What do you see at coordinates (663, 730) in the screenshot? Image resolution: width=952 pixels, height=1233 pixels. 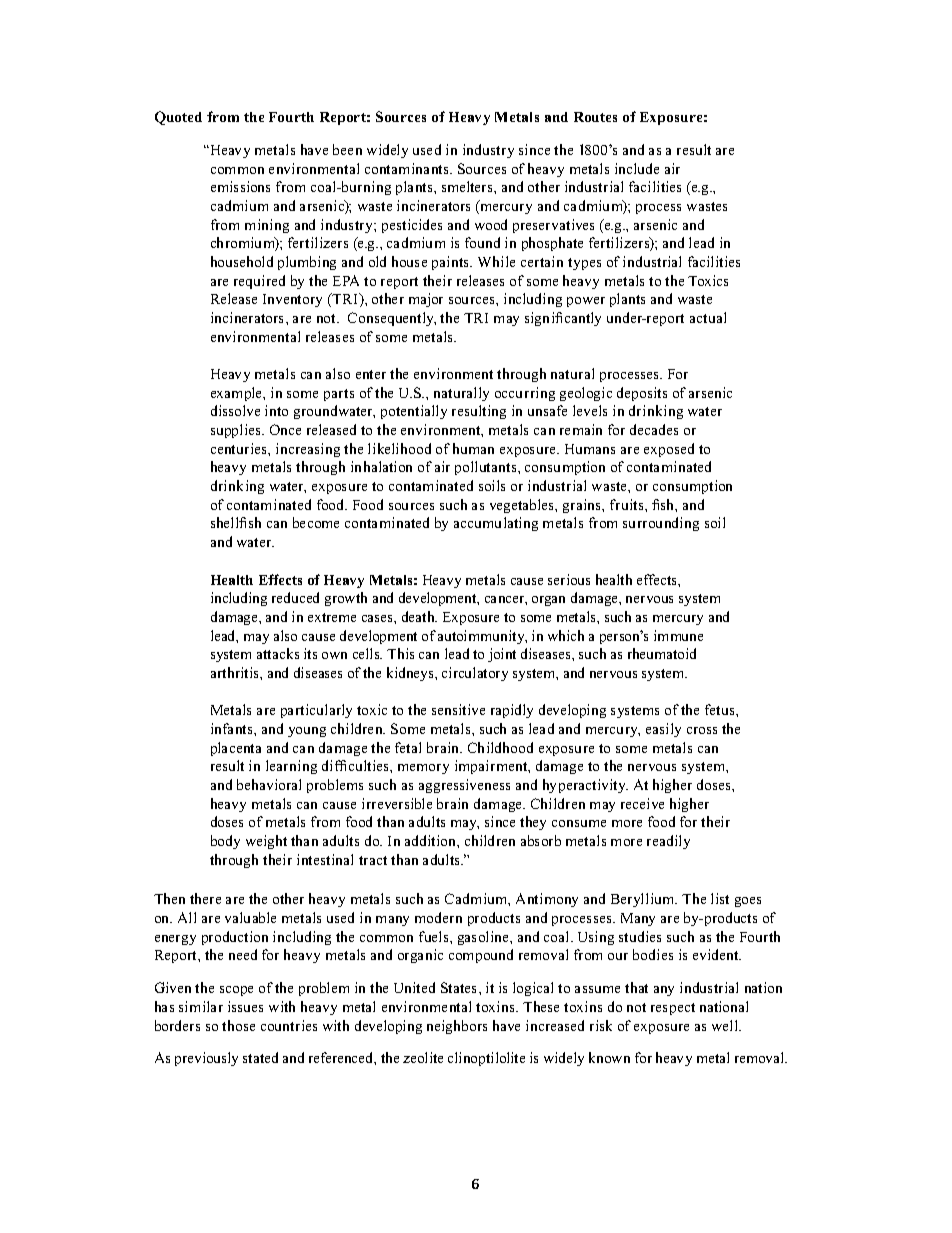 I see `easily` at bounding box center [663, 730].
